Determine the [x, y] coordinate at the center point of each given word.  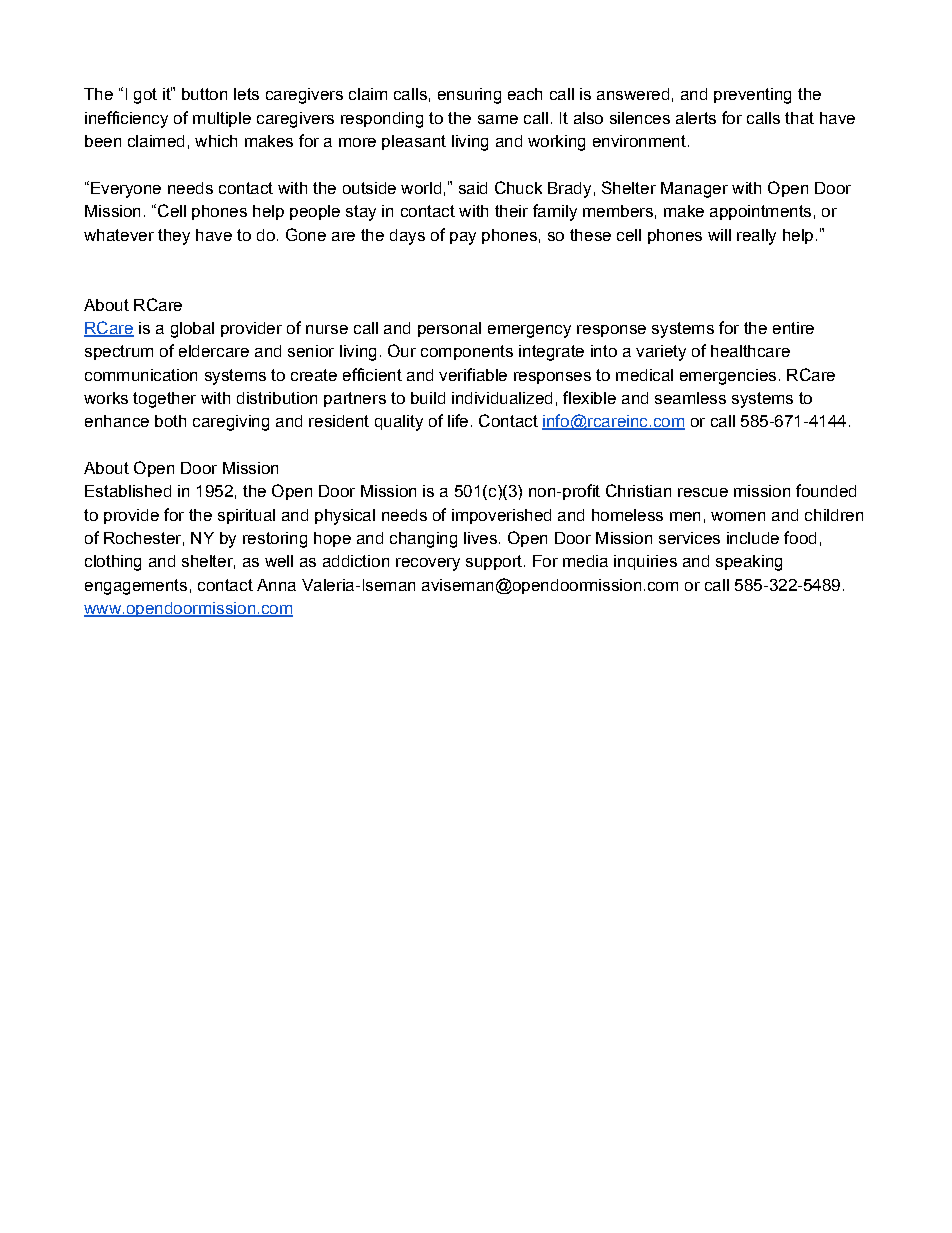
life [458, 420]
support [495, 562]
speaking [749, 563]
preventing [752, 96]
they [174, 237]
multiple [222, 119]
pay [463, 238]
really [756, 237]
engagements [136, 587]
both [170, 421]
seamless [690, 398]
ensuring [469, 96]
